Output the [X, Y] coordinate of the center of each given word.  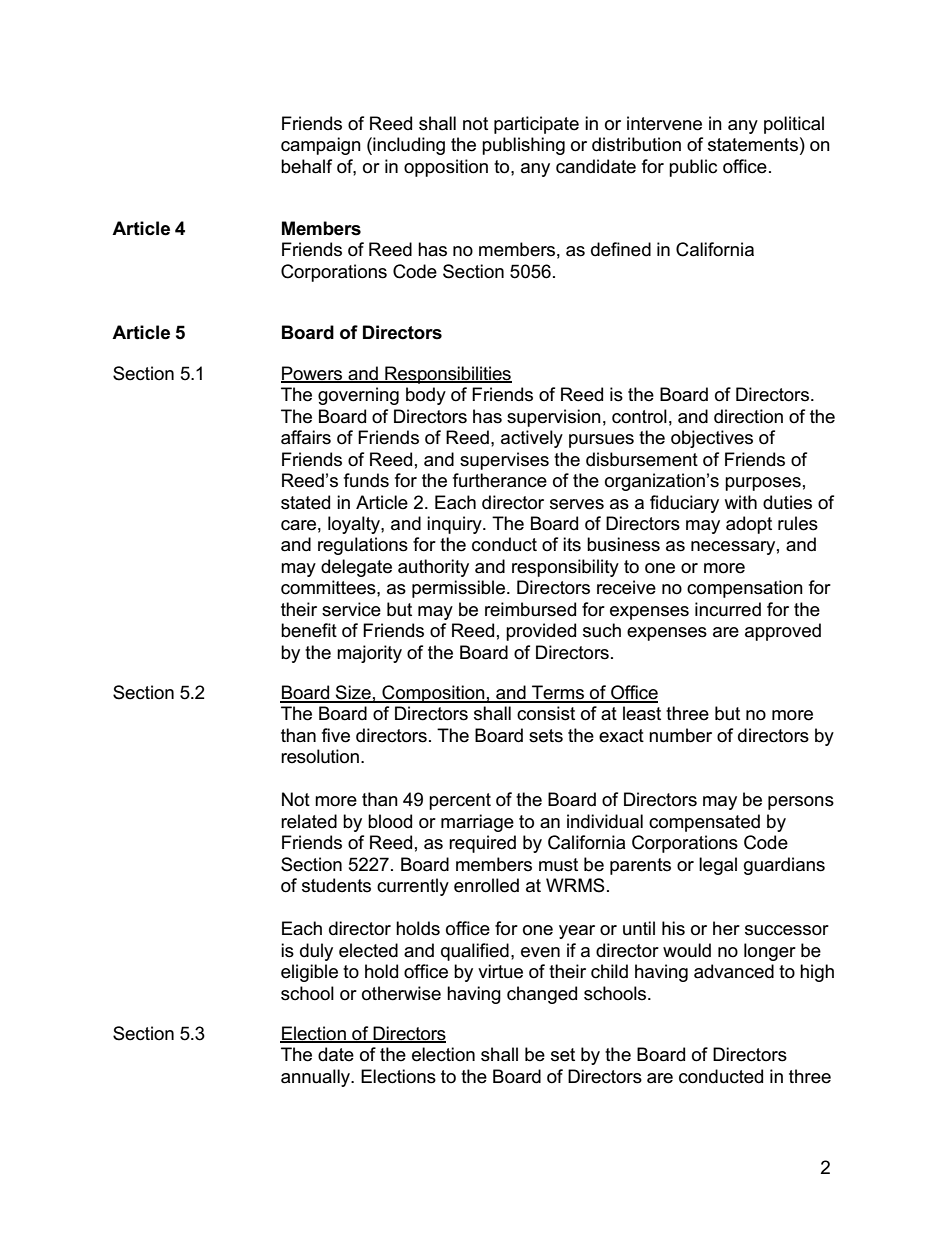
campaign [321, 146]
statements [753, 145]
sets [546, 736]
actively [532, 439]
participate [536, 125]
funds [366, 480]
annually [317, 1078]
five [336, 735]
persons [801, 803]
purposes [763, 484]
